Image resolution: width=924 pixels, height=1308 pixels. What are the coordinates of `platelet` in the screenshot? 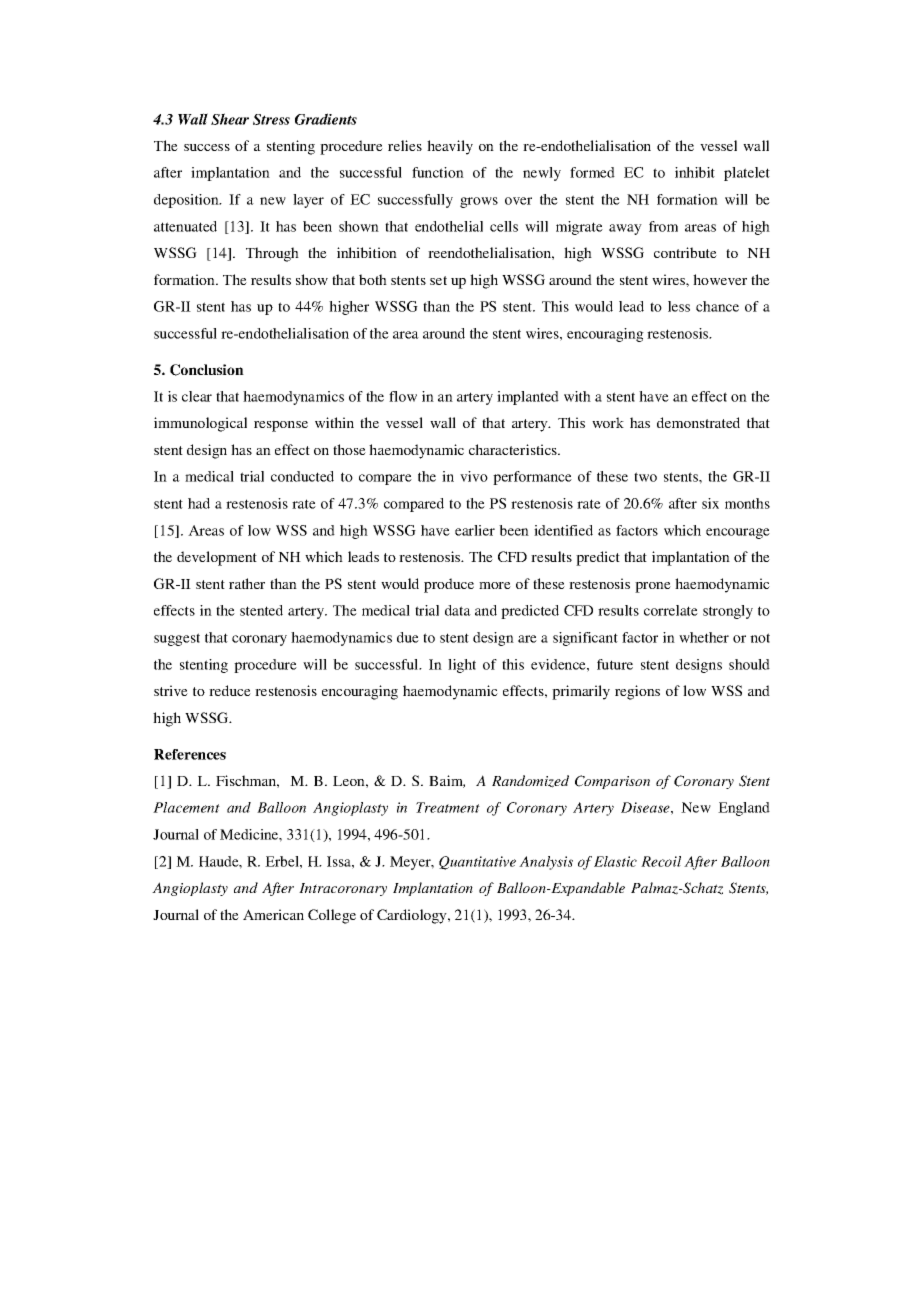 It's located at (747, 174).
